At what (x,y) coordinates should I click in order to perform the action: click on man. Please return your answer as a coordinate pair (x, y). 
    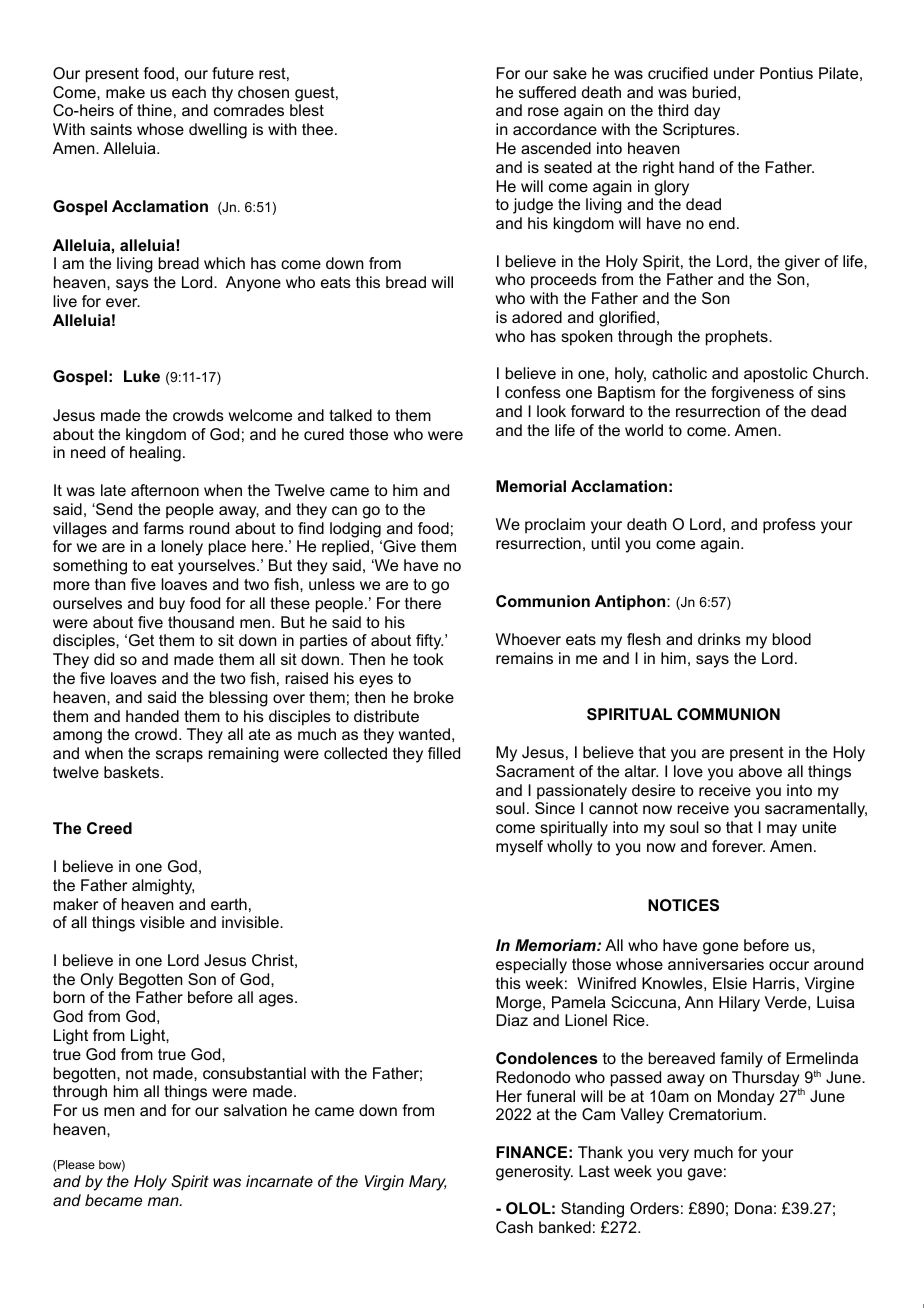
    Looking at the image, I should click on (164, 1201).
